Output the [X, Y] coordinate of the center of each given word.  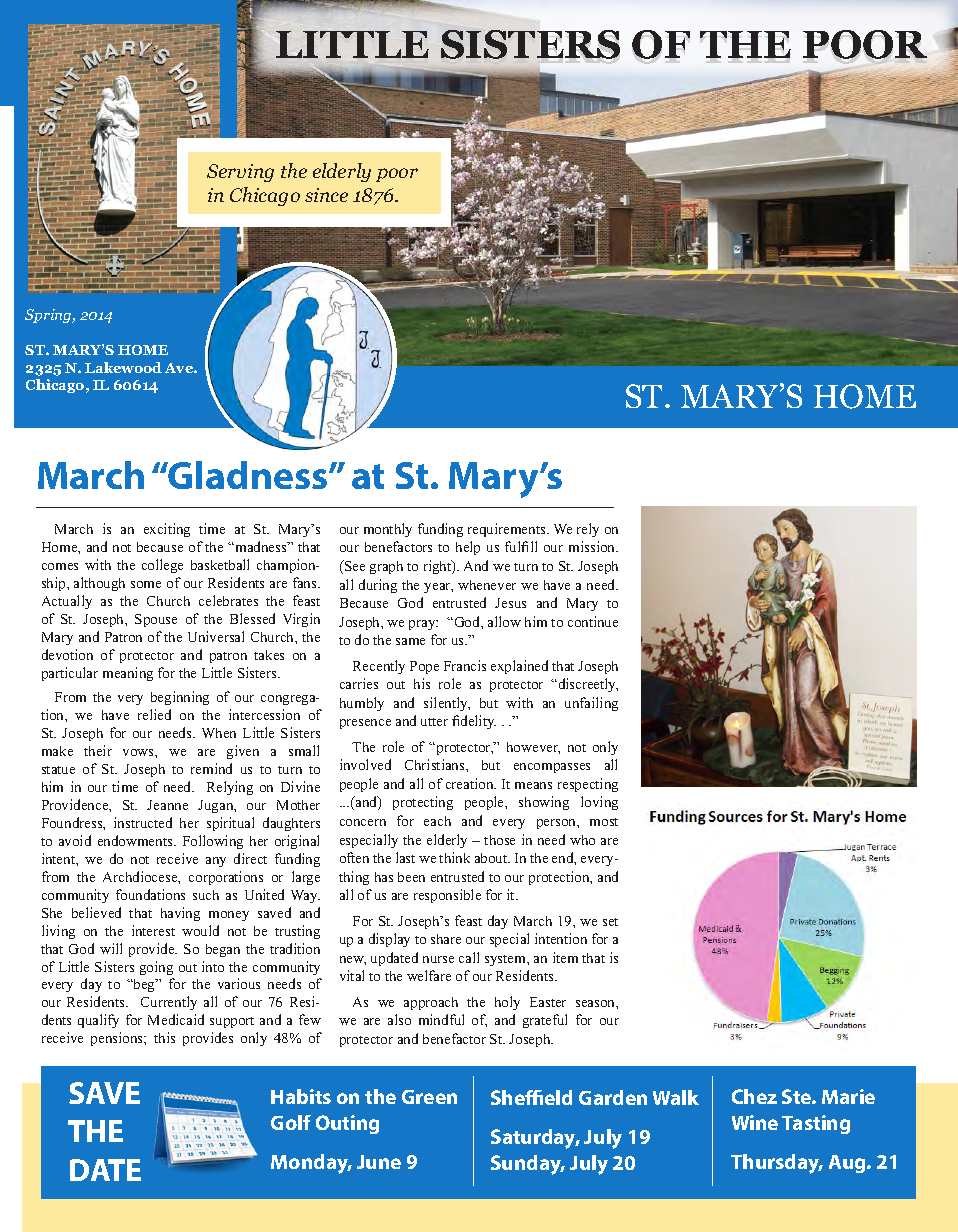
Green [429, 1097]
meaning [128, 674]
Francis [465, 665]
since [326, 195]
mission [593, 546]
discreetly [587, 685]
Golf [291, 1122]
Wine [755, 1122]
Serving [240, 173]
